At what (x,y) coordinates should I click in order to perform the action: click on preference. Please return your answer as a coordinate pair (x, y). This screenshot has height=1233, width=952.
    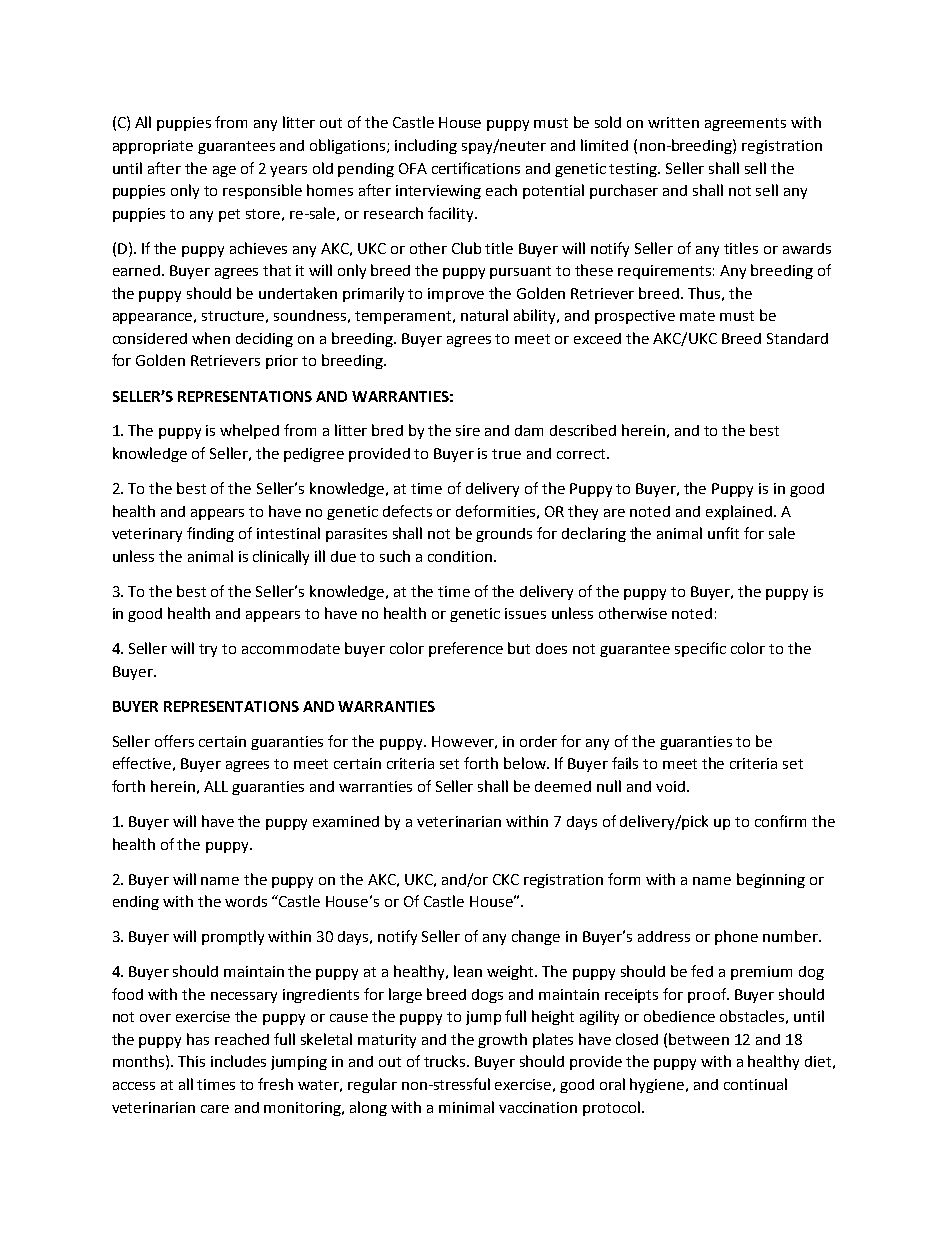
    Looking at the image, I should click on (466, 649).
